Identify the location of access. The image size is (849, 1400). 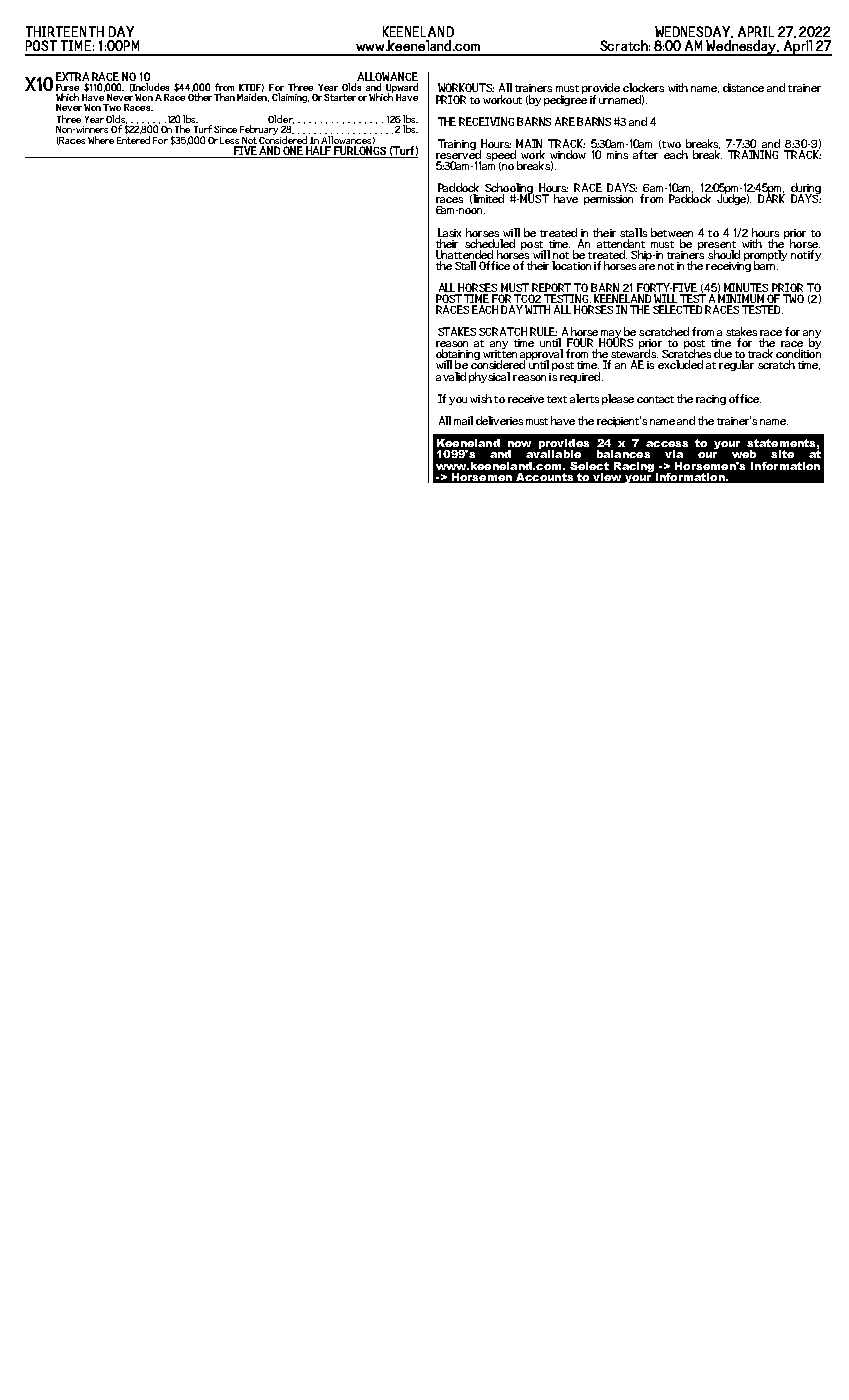
(667, 444).
